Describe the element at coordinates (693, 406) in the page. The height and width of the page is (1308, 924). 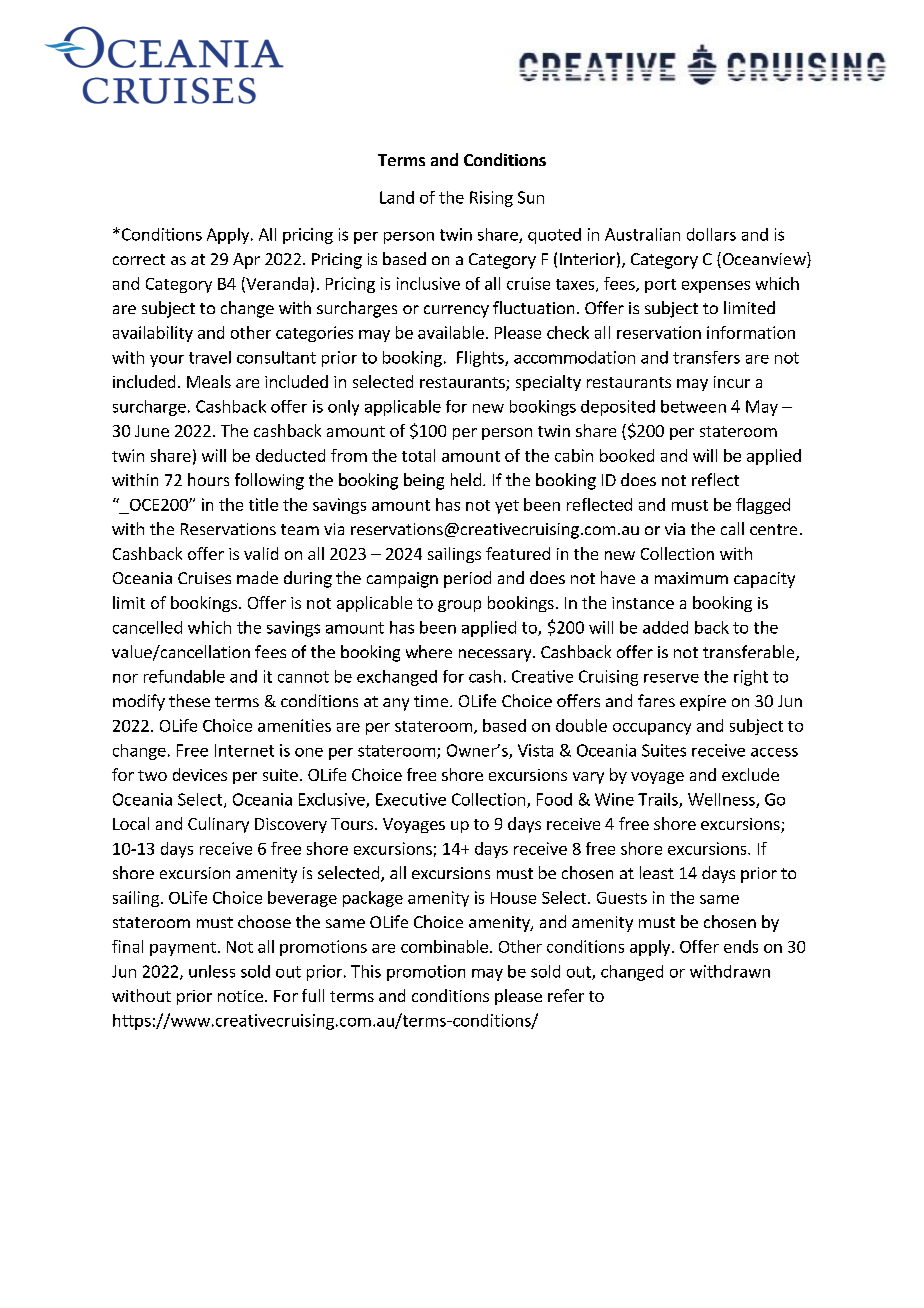
I see `between` at that location.
